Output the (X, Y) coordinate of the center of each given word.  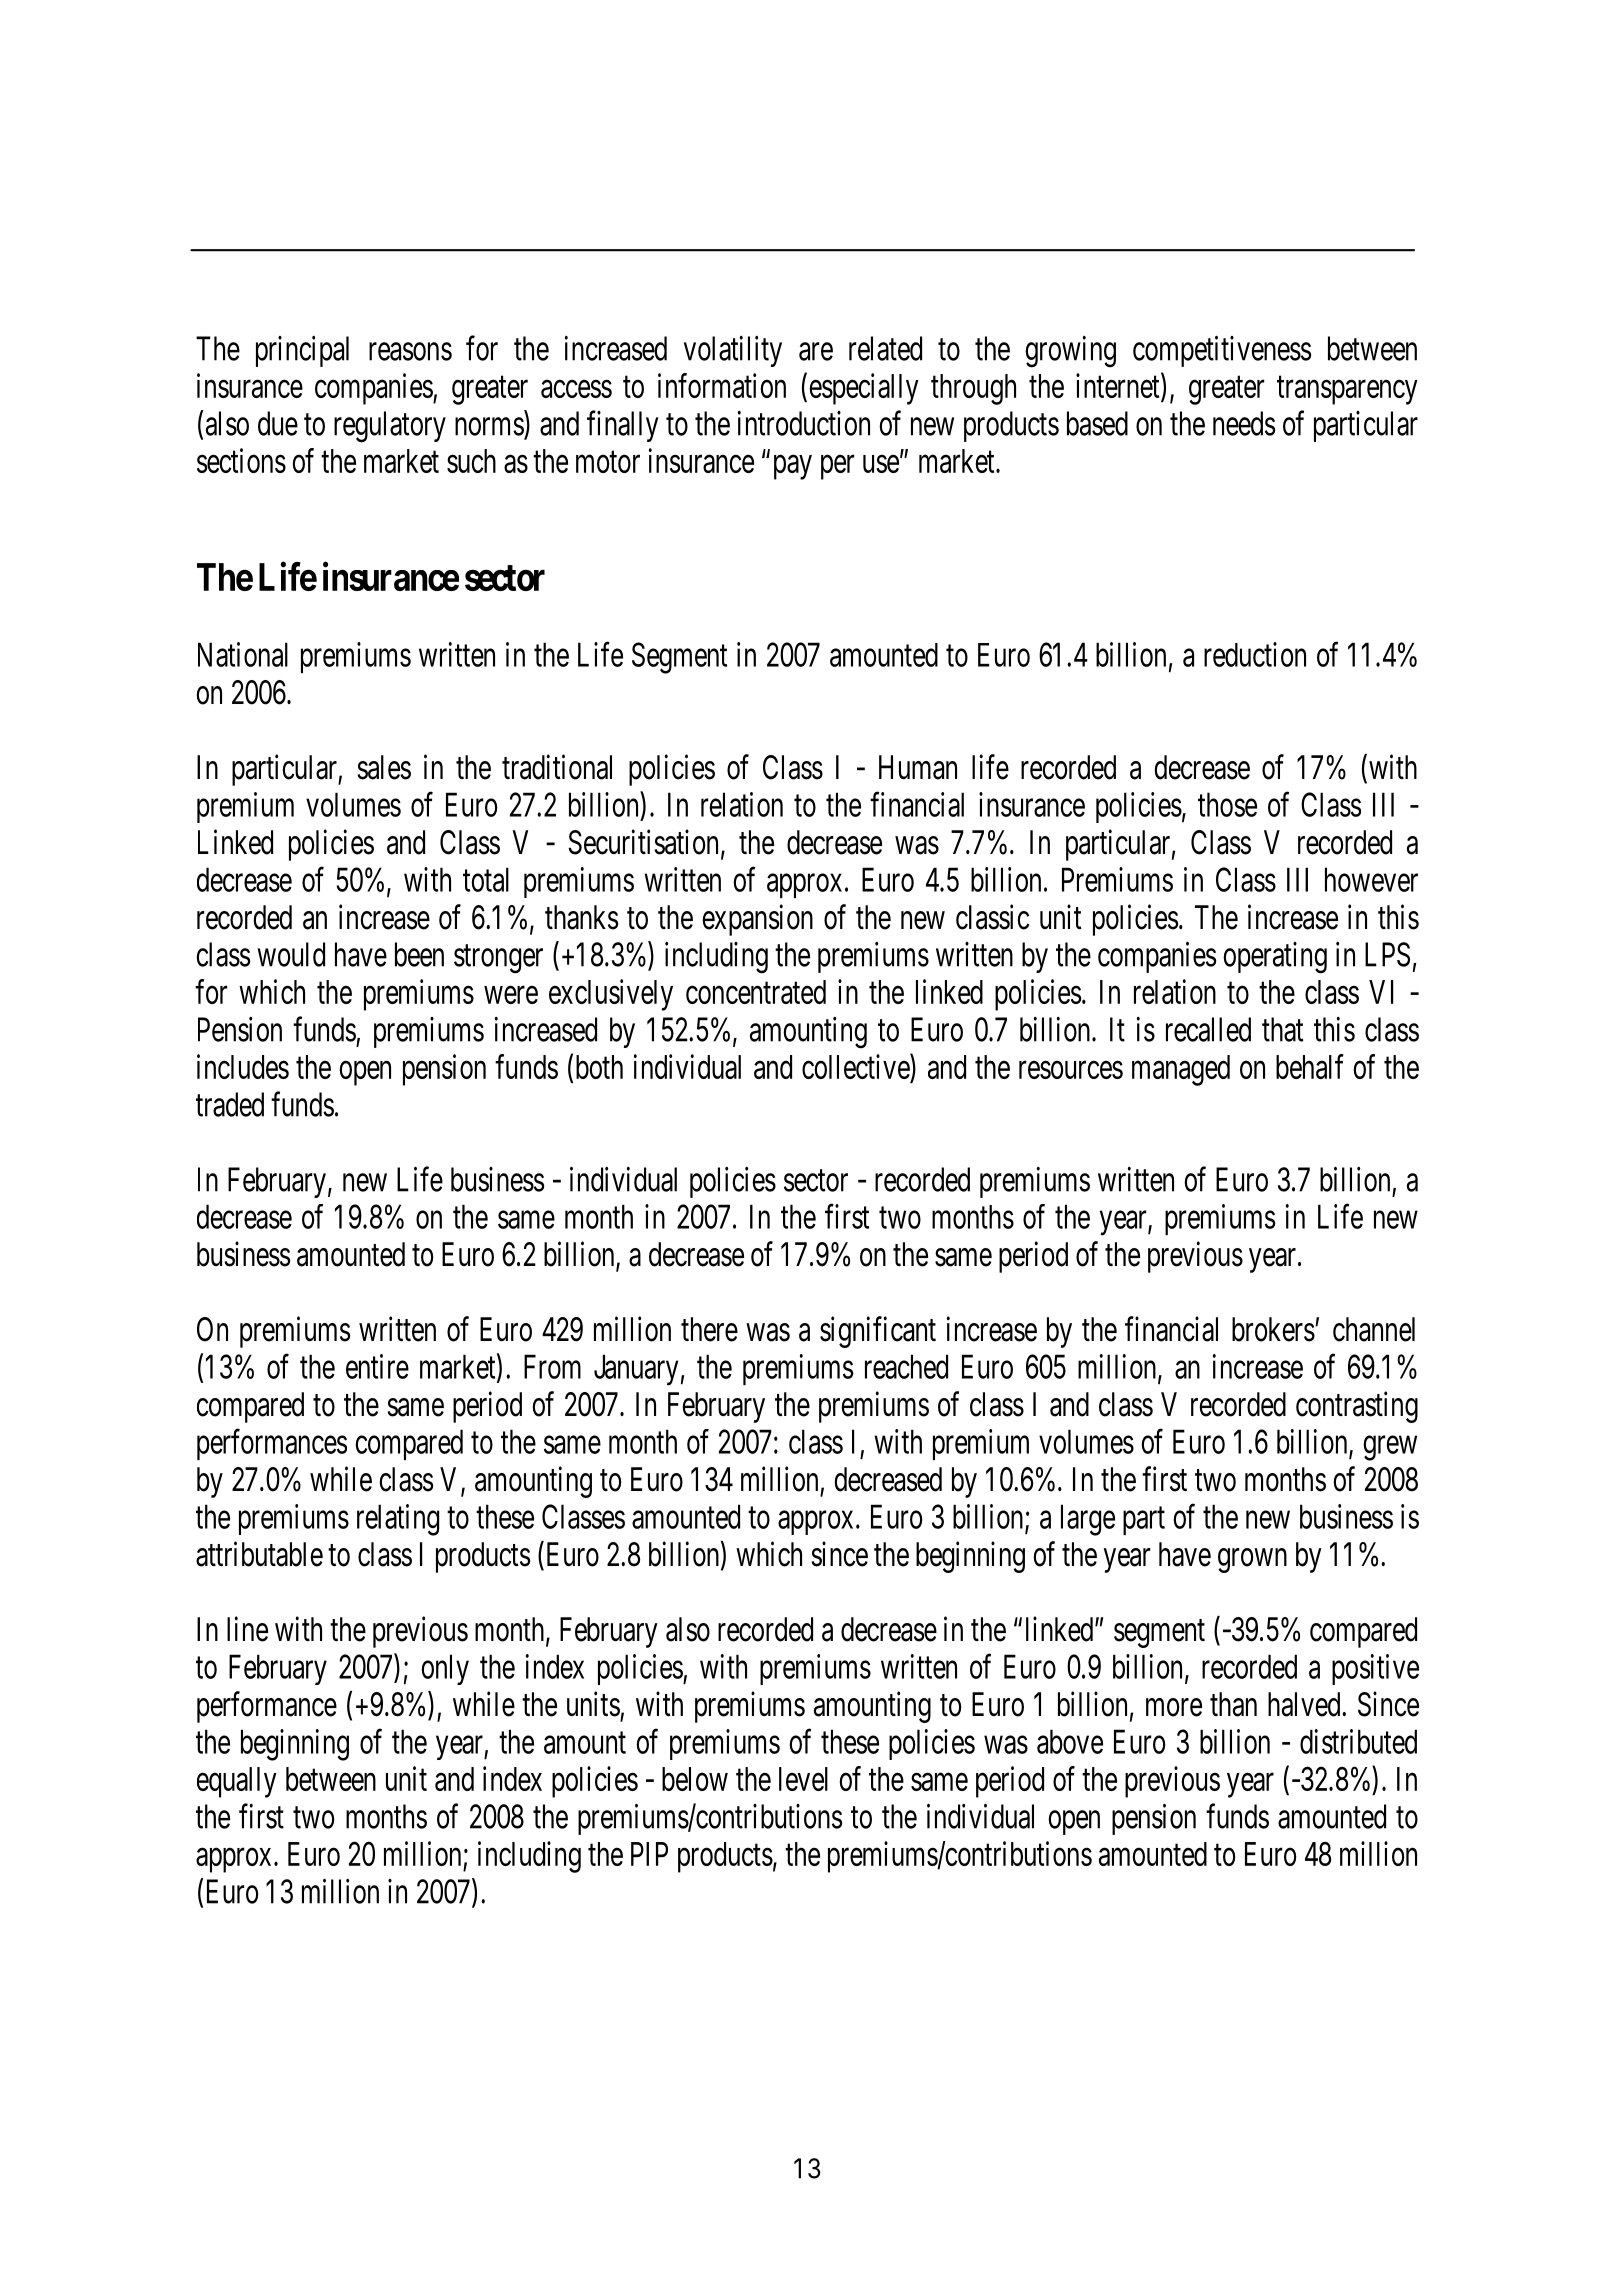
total (486, 879)
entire (377, 1366)
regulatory (390, 427)
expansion (757, 920)
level (803, 1779)
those (1227, 804)
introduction (804, 423)
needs (1244, 423)
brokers (1273, 1329)
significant (878, 1332)
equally (237, 1782)
